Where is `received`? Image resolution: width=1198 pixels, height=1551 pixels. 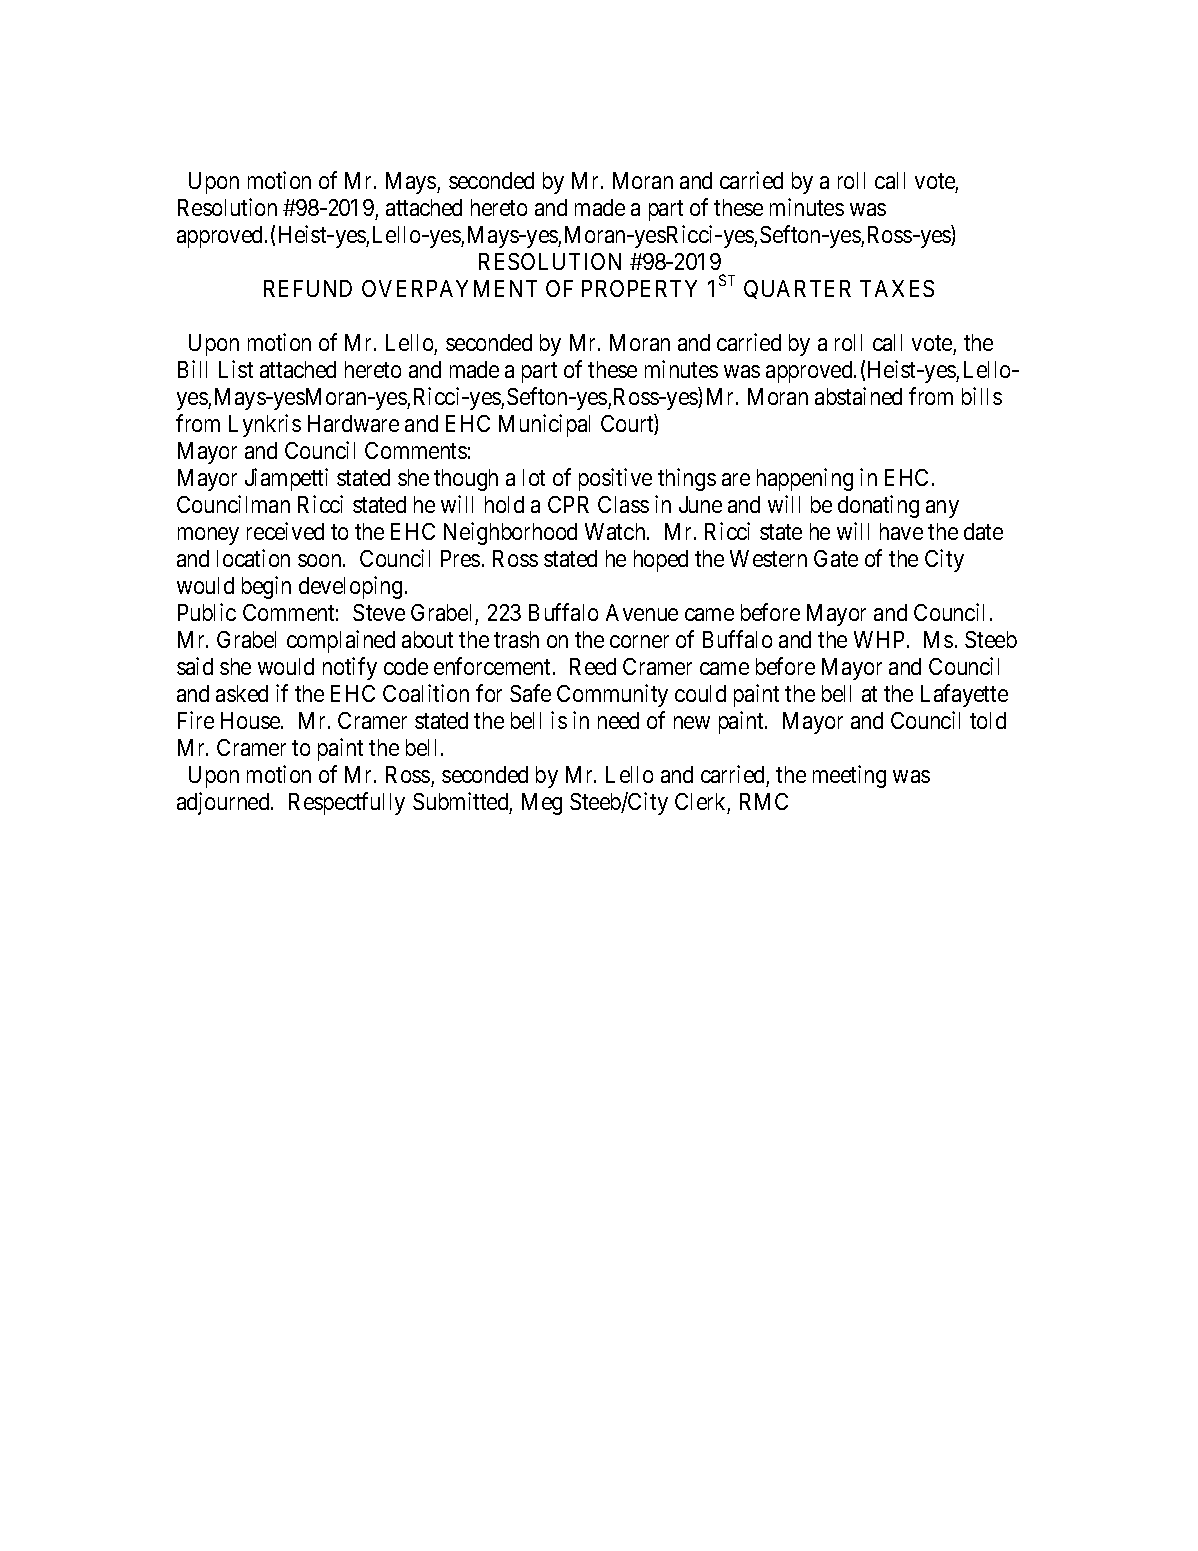
received is located at coordinates (285, 531).
